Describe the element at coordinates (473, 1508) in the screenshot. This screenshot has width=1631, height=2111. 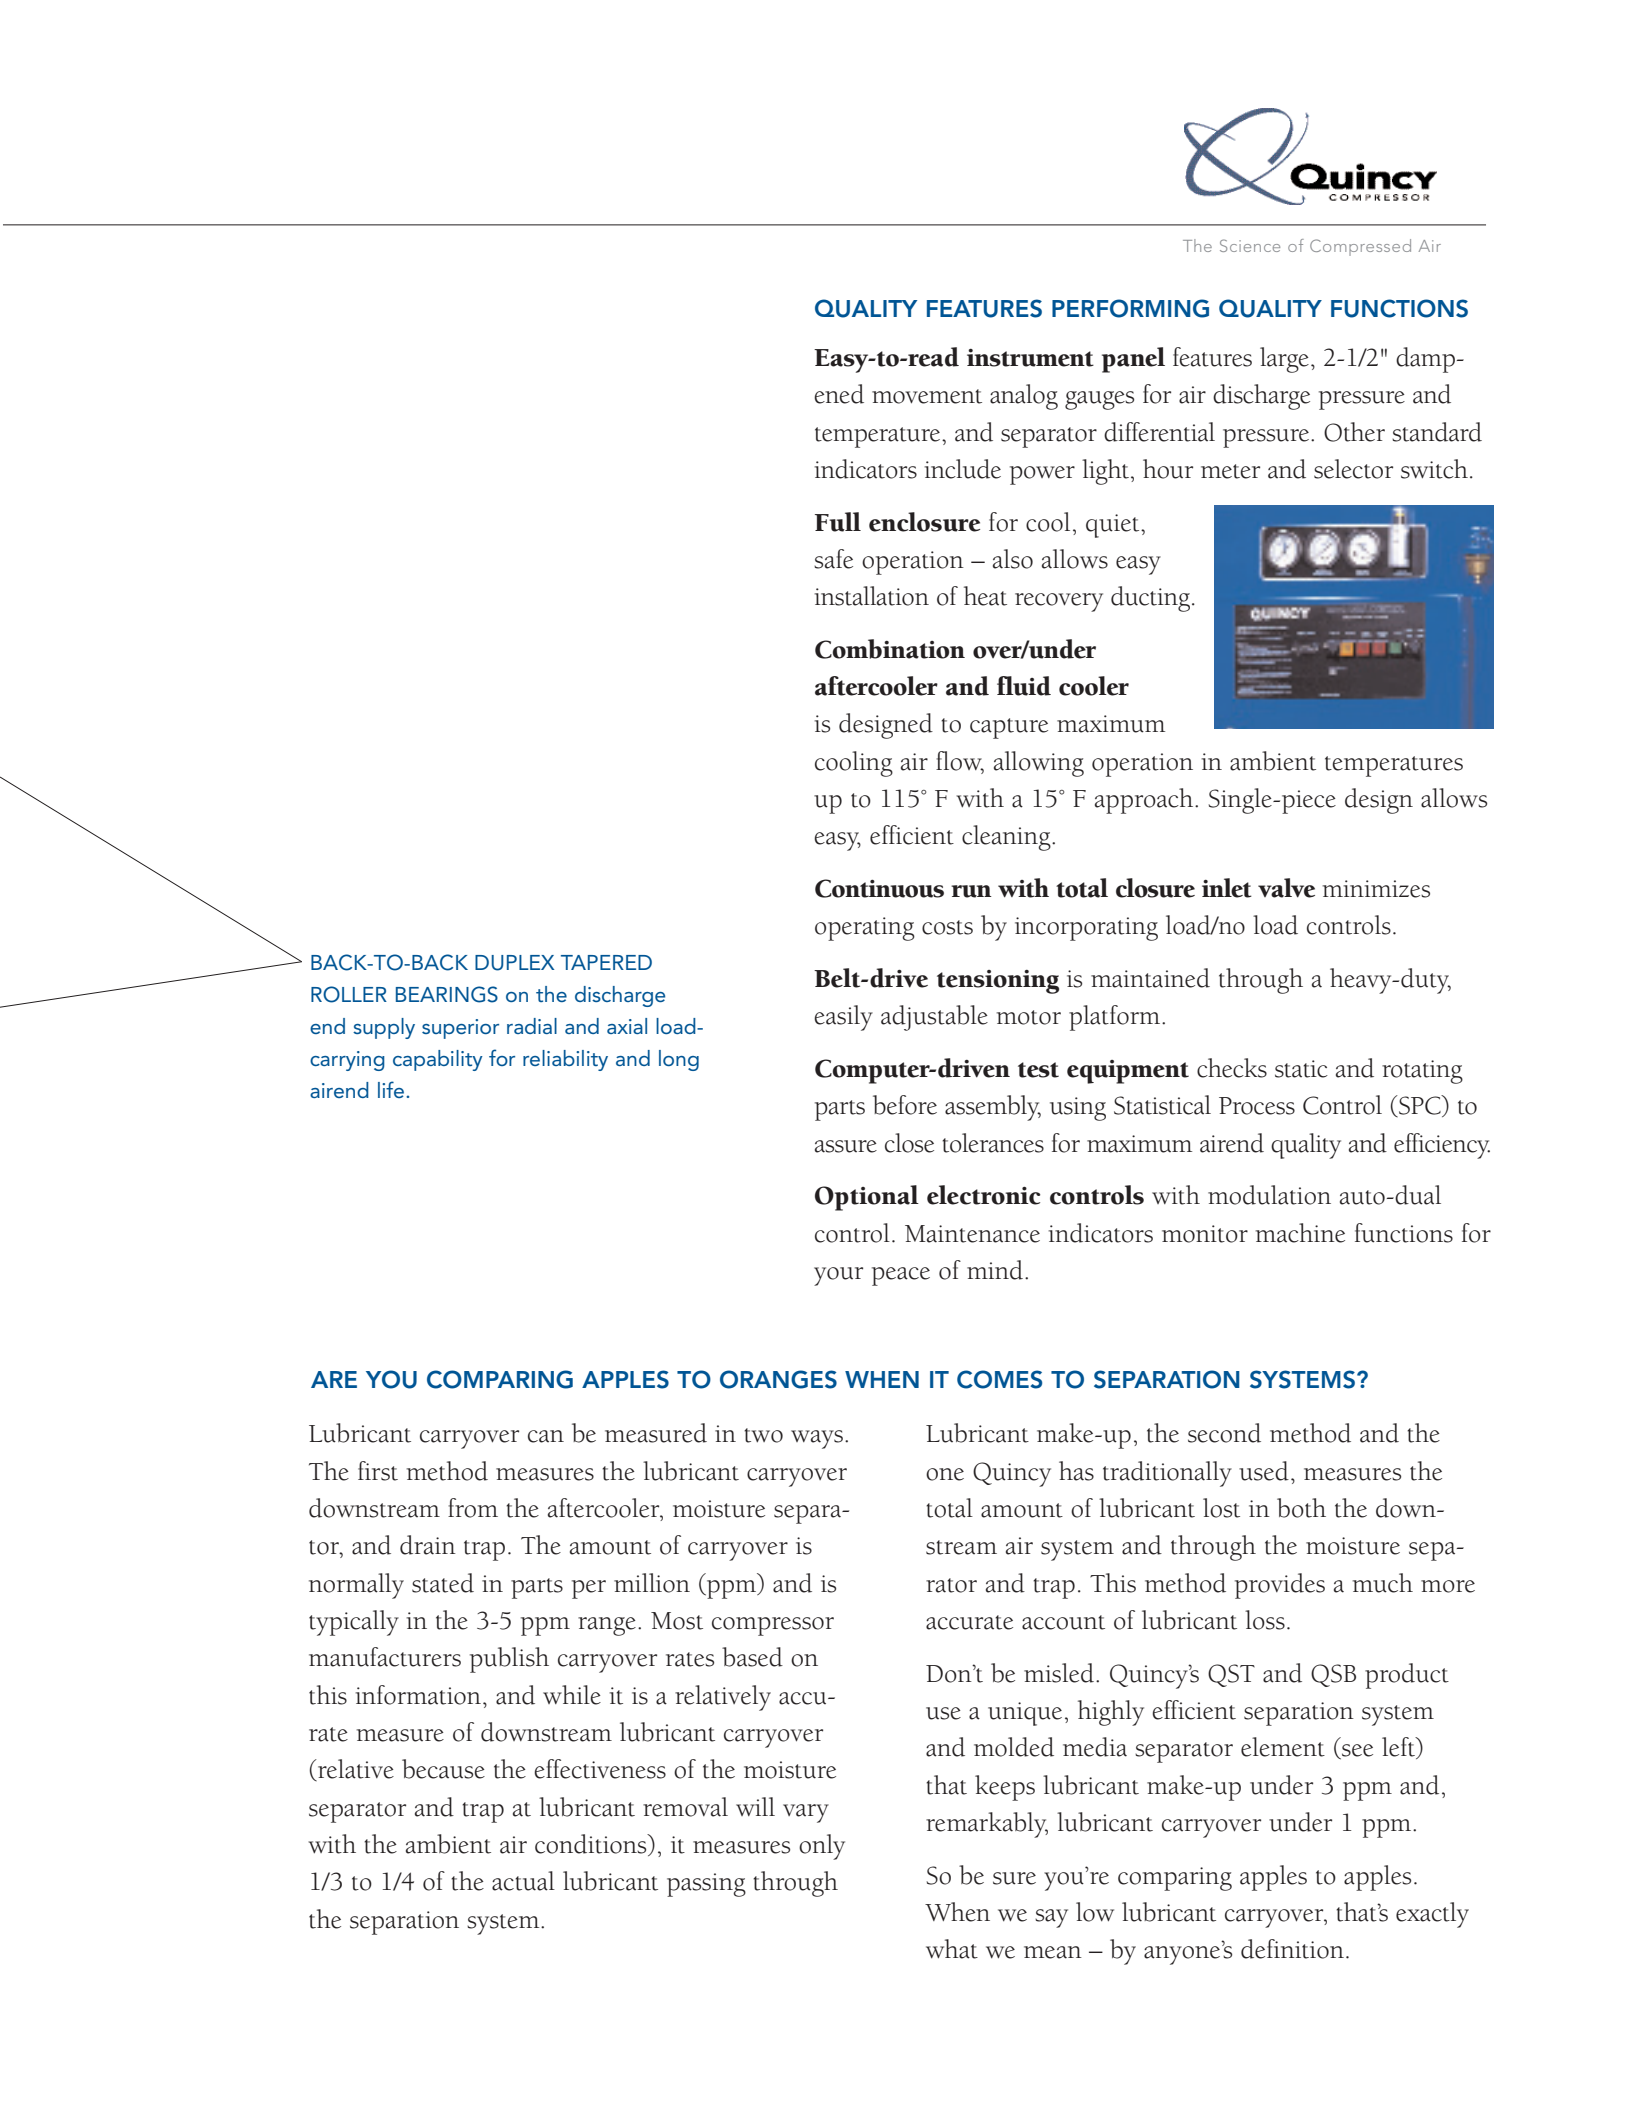
I see `from` at that location.
